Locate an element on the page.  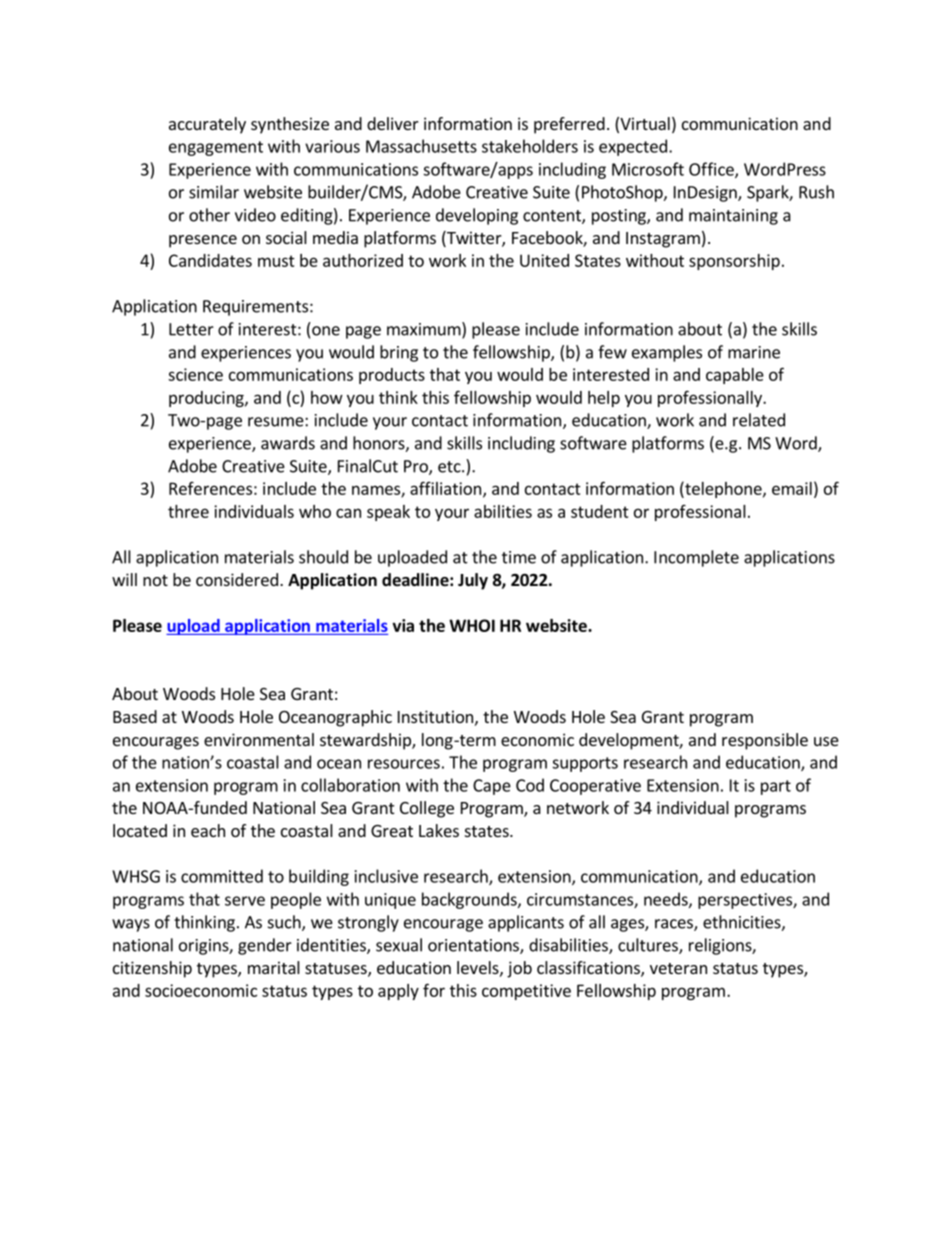
veteran is located at coordinates (678, 968).
